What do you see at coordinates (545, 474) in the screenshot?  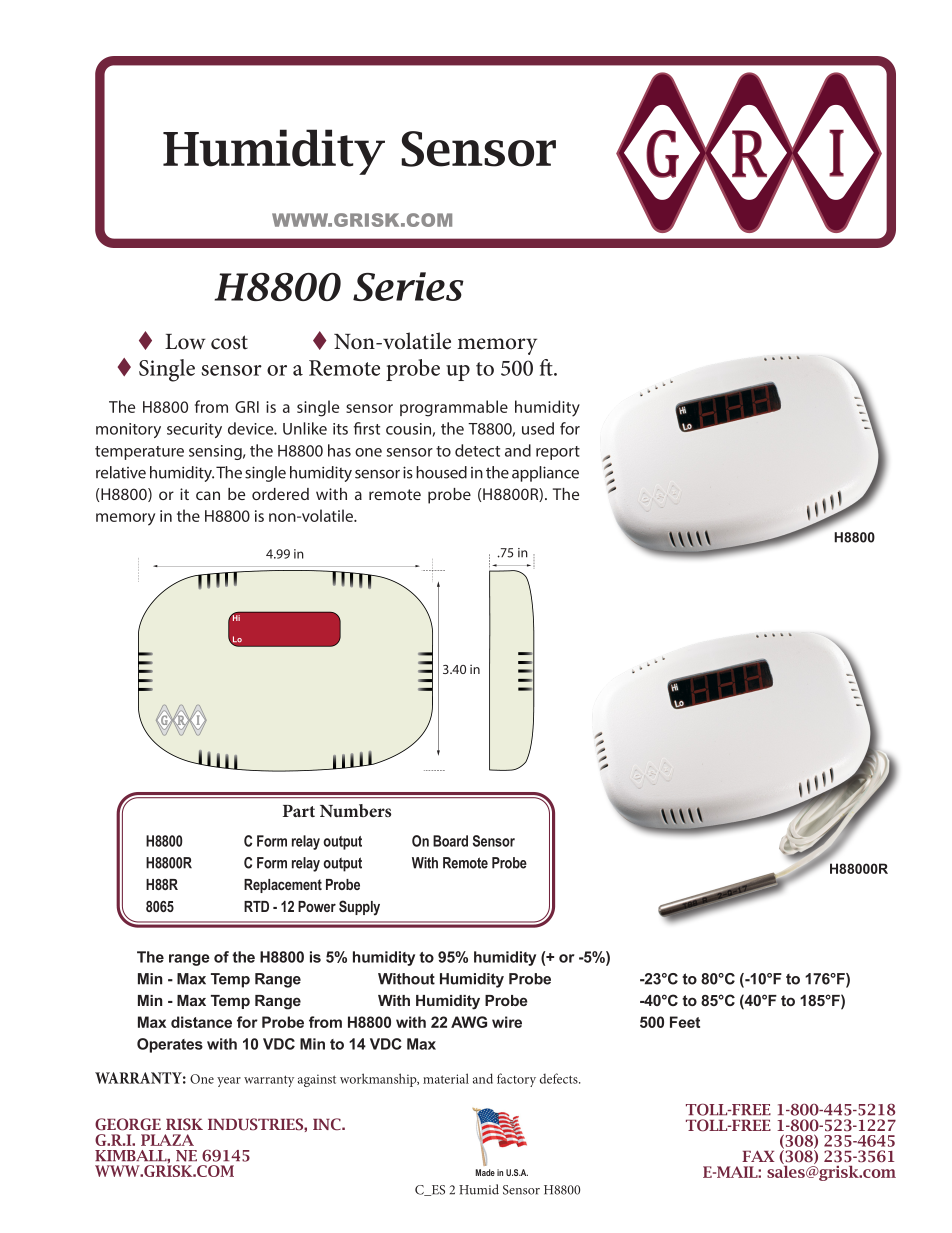 I see `appliance` at bounding box center [545, 474].
